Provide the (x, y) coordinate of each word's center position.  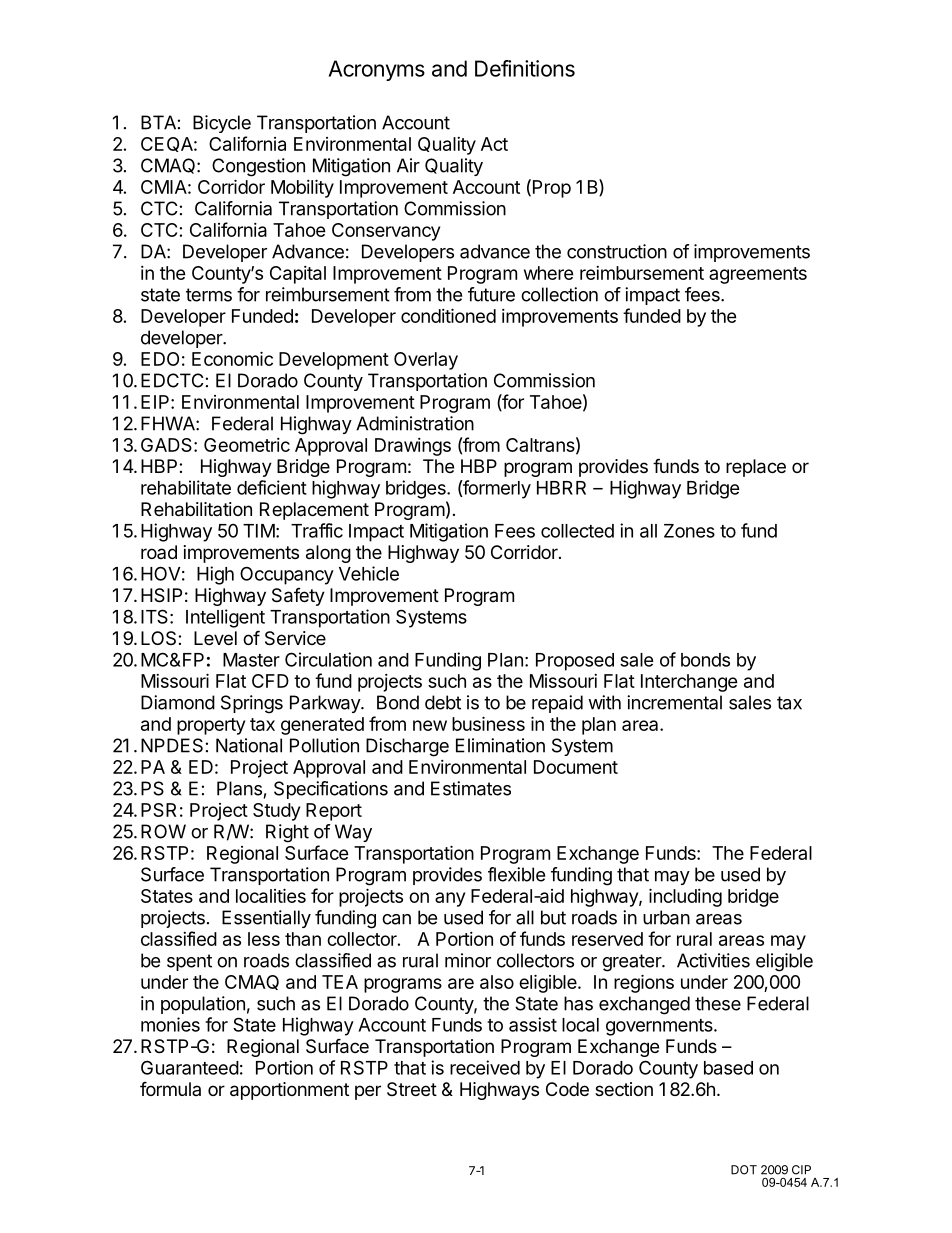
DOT (744, 1170)
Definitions (525, 68)
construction (617, 251)
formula (170, 1088)
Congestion (258, 167)
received (485, 1067)
